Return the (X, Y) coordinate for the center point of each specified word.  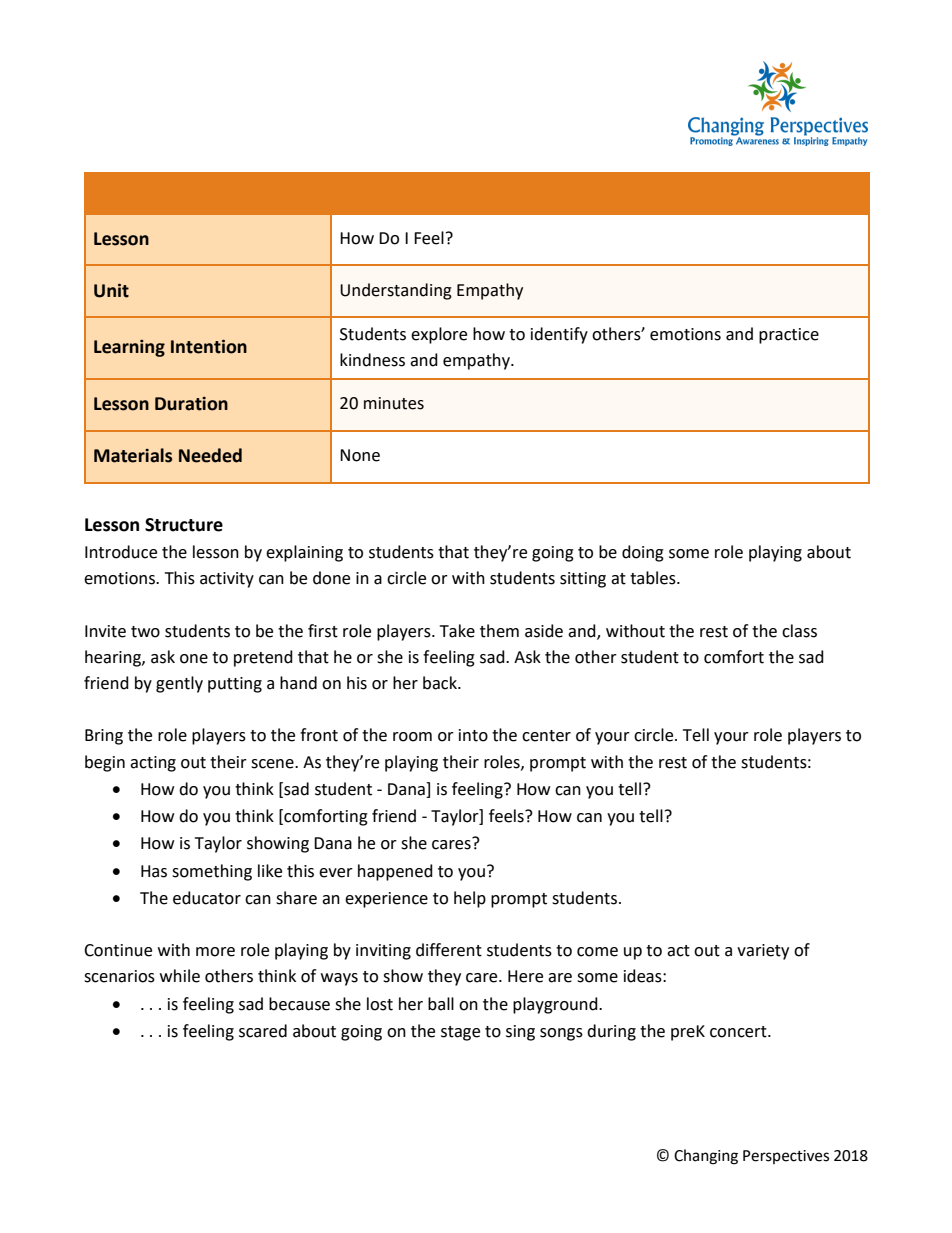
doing (643, 553)
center (546, 736)
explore (439, 335)
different (449, 950)
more (215, 952)
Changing (706, 1157)
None (360, 455)
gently (179, 684)
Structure (184, 525)
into (473, 735)
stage (460, 1033)
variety (763, 952)
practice (789, 336)
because (299, 1004)
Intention (209, 346)
